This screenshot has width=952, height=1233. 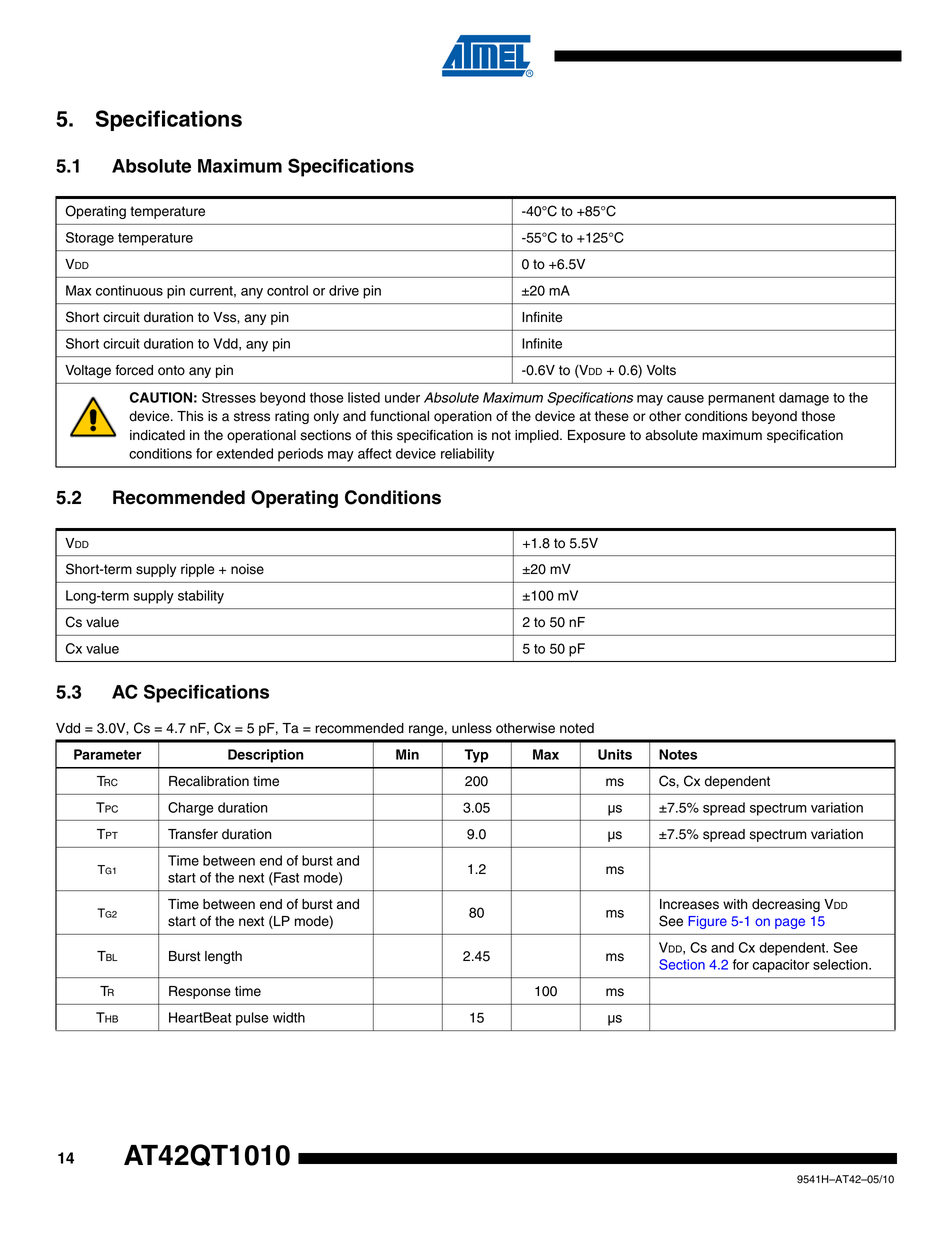 What do you see at coordinates (476, 756) in the screenshot?
I see `Typ` at bounding box center [476, 756].
